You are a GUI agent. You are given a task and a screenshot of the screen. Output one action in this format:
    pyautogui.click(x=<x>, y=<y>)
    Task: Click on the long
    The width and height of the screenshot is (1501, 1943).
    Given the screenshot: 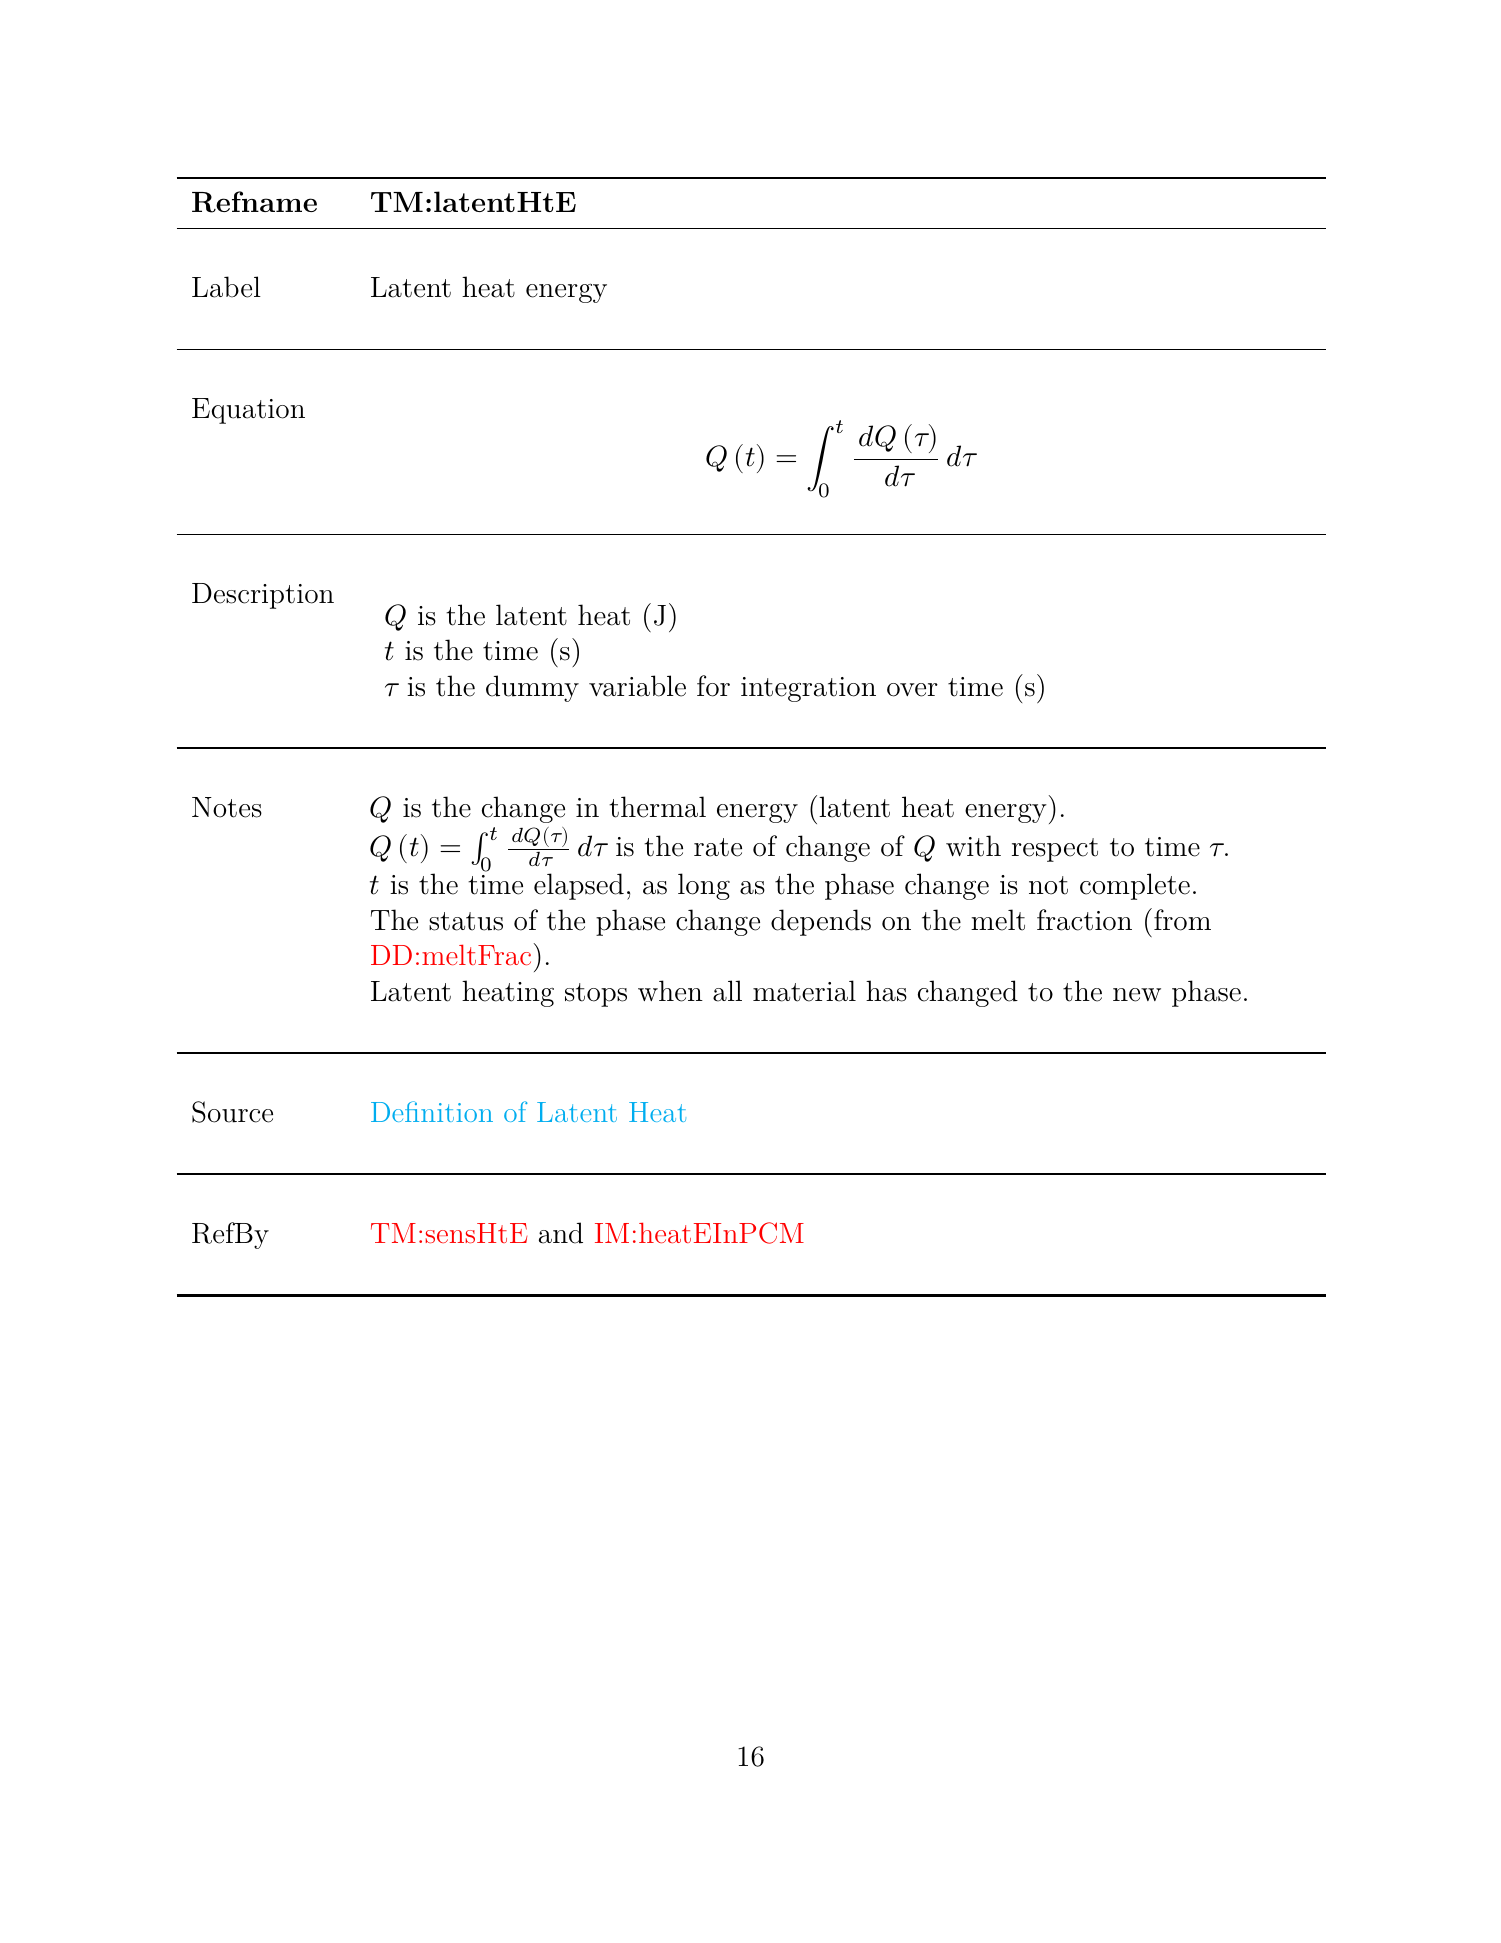 What is the action you would take?
    pyautogui.click(x=704, y=886)
